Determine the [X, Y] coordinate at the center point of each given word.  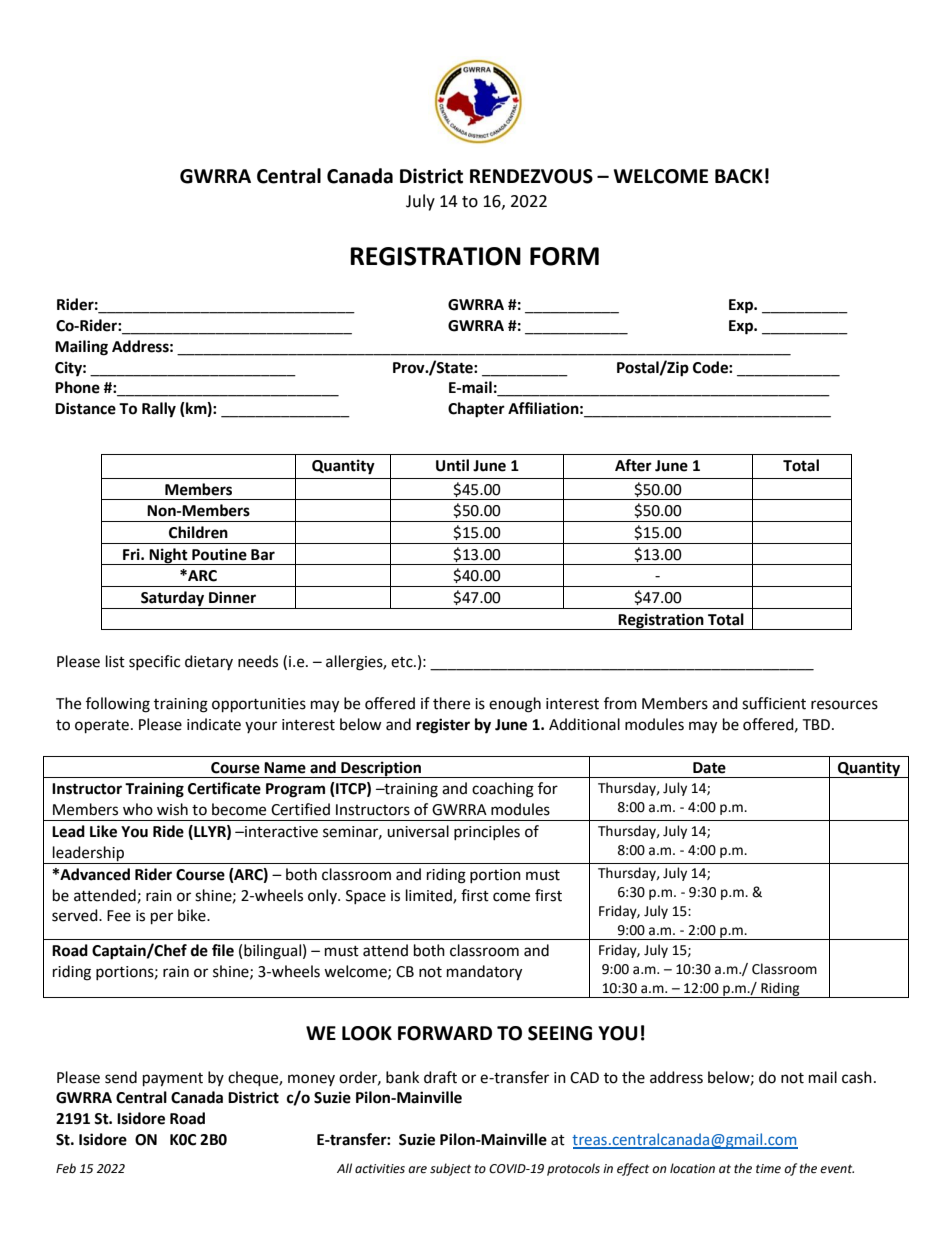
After [633, 465]
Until [452, 465]
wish [172, 809]
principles [487, 832]
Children [198, 532]
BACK [739, 176]
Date [709, 768]
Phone [77, 387]
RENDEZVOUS [531, 176]
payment [173, 1080]
